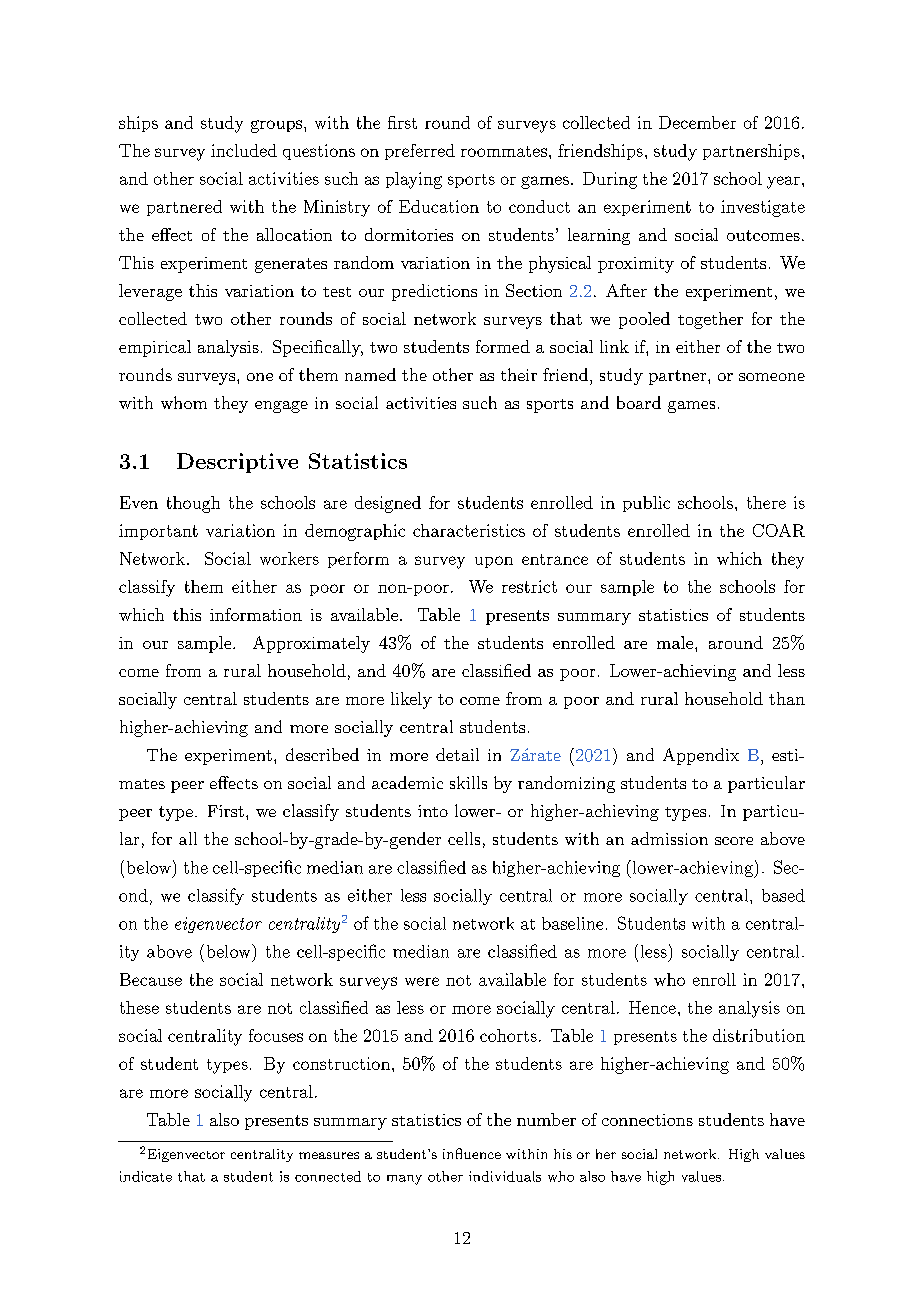 Image resolution: width=924 pixels, height=1308 pixels. I want to click on influence, so click(472, 1153).
